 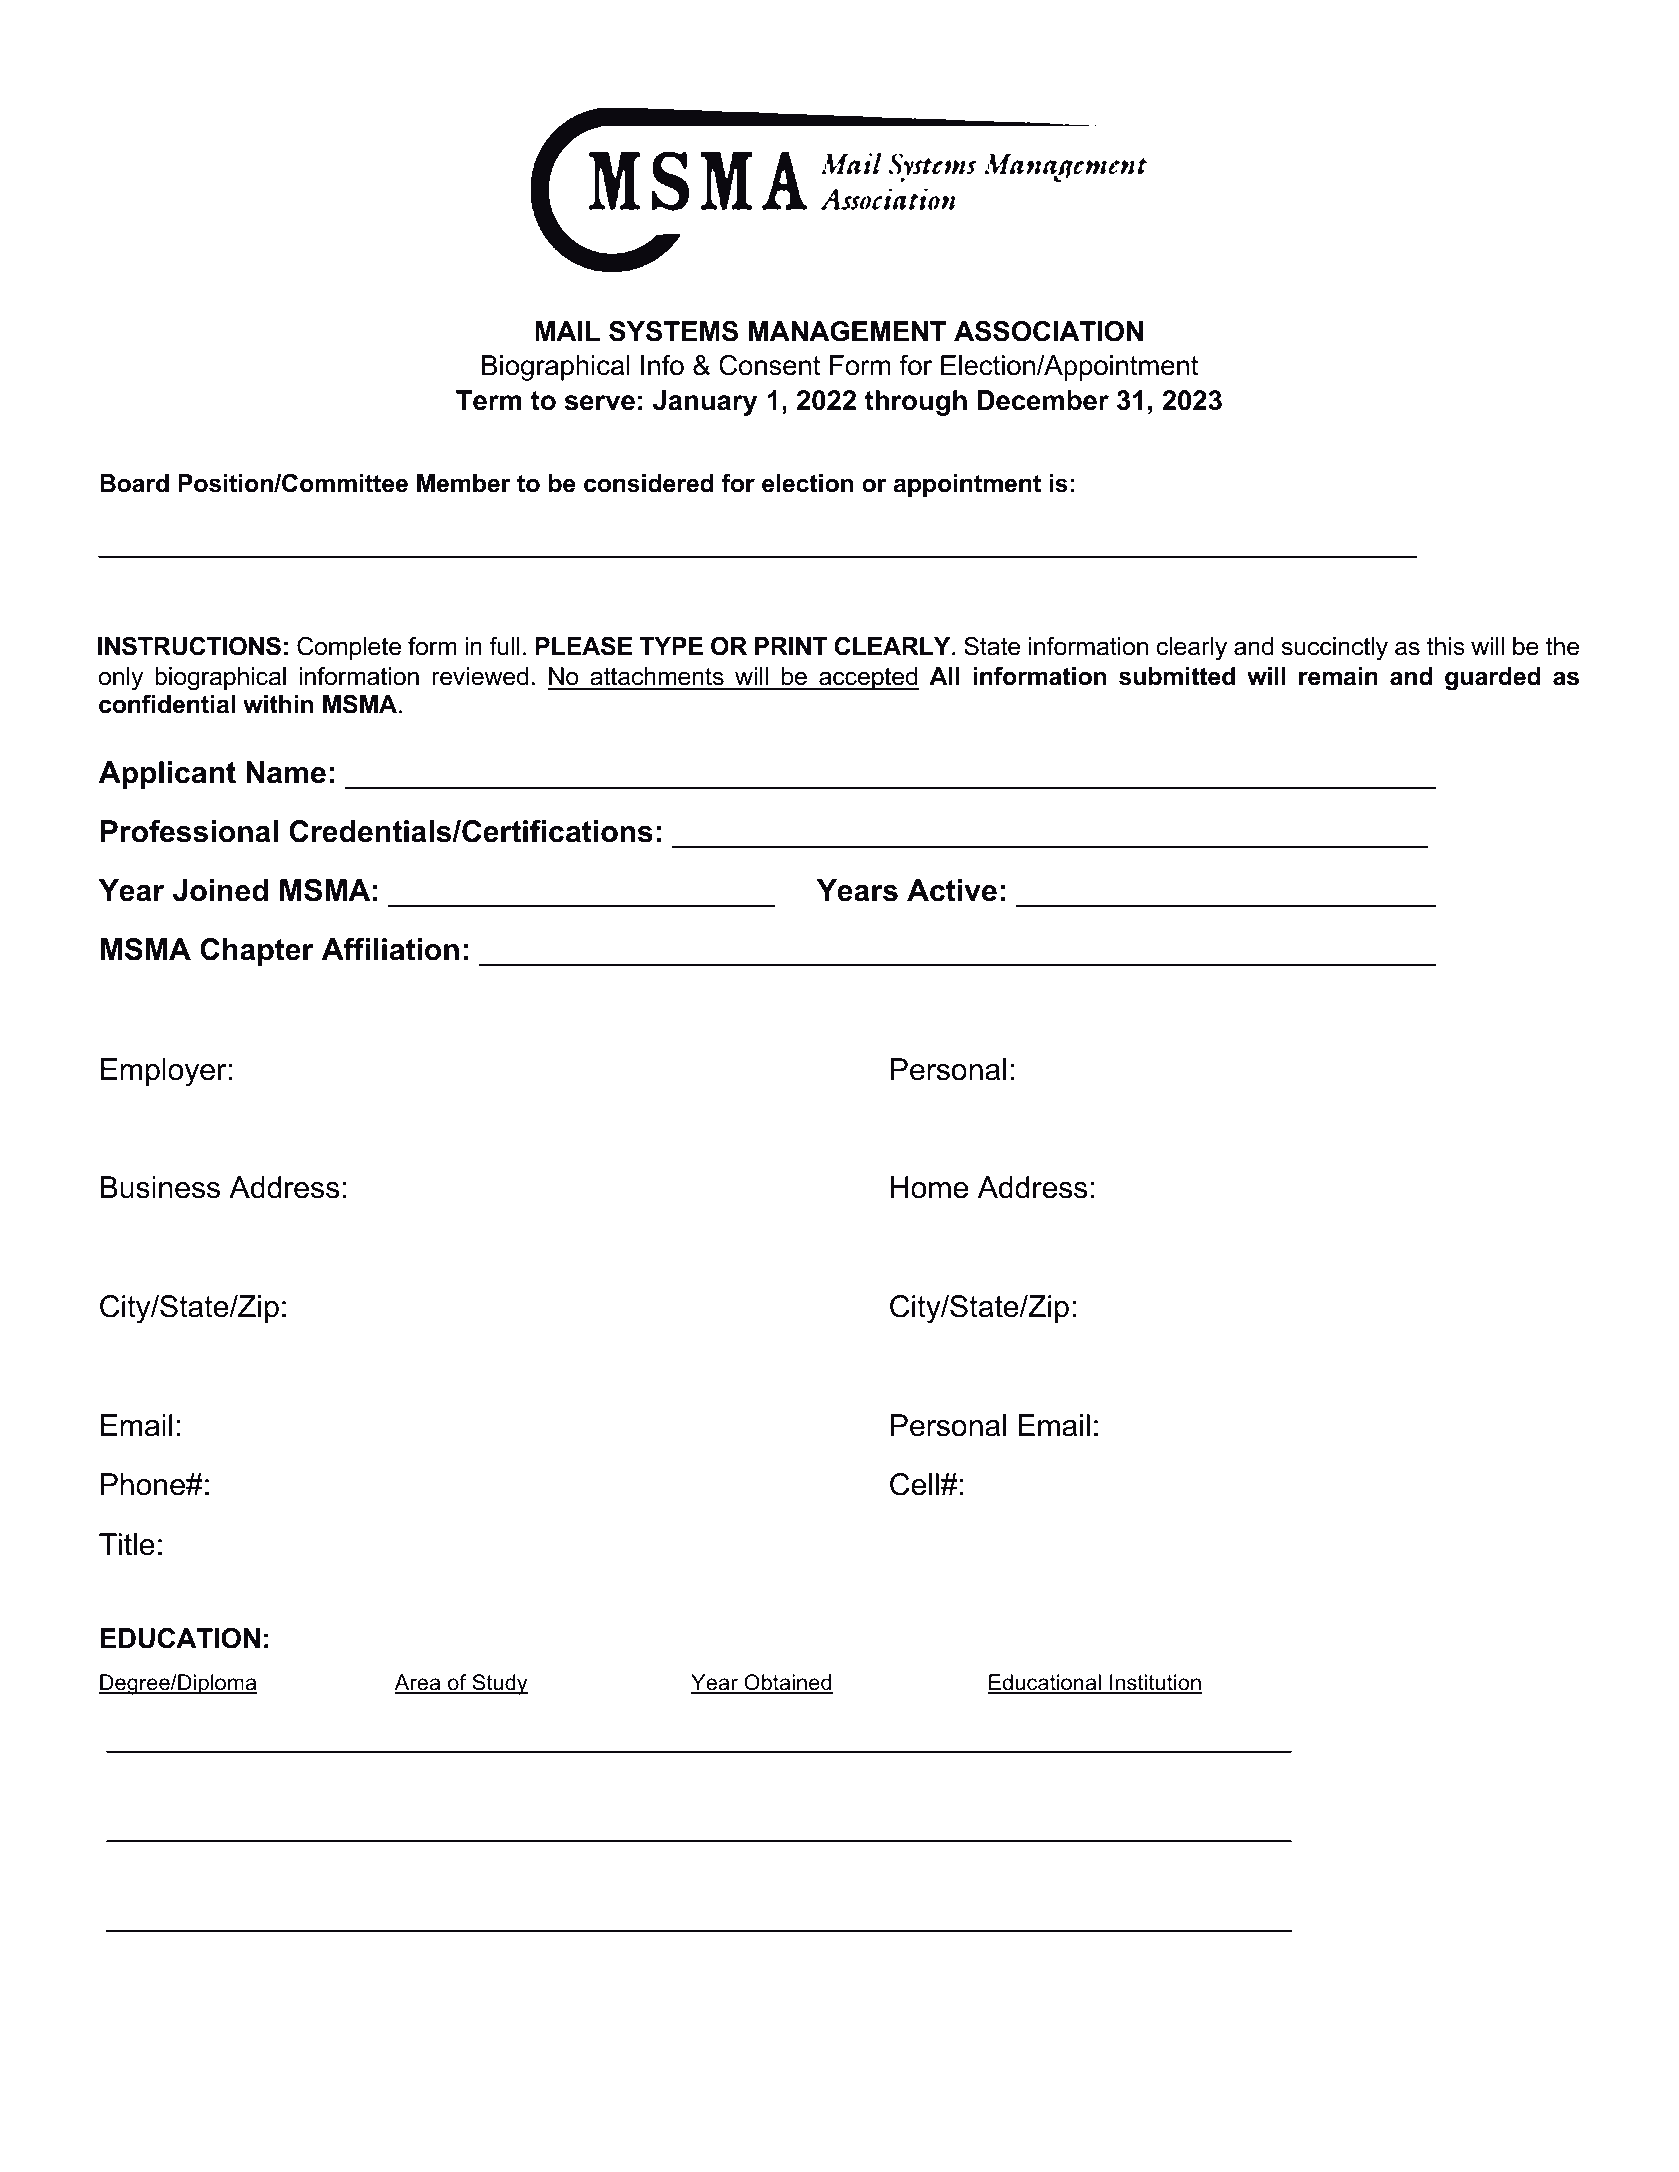 What do you see at coordinates (914, 1484) in the screenshot?
I see `Cell` at bounding box center [914, 1484].
